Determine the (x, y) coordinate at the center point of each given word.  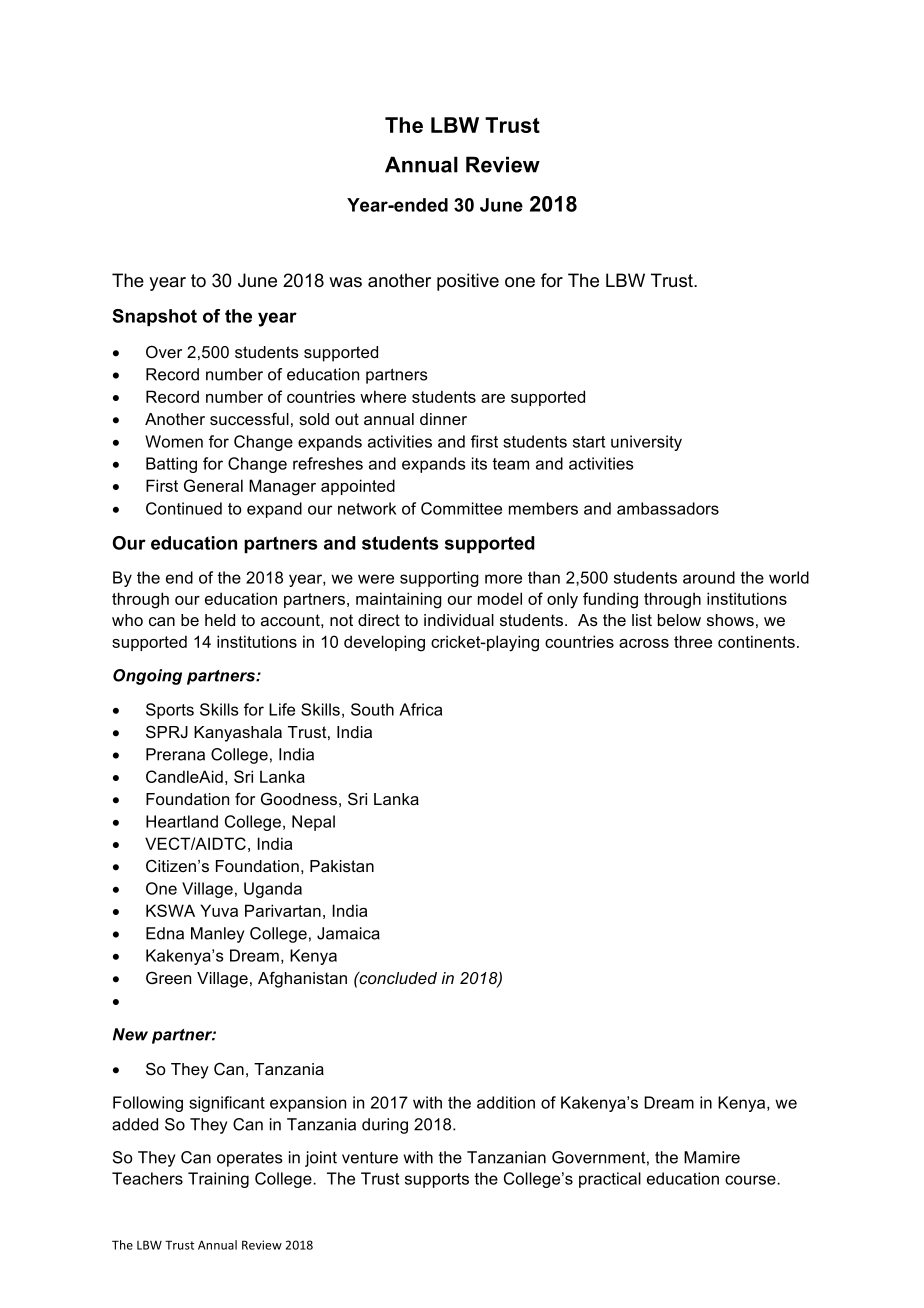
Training (218, 1180)
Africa (420, 709)
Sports (170, 711)
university (646, 443)
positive (468, 282)
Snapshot (154, 317)
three (693, 641)
